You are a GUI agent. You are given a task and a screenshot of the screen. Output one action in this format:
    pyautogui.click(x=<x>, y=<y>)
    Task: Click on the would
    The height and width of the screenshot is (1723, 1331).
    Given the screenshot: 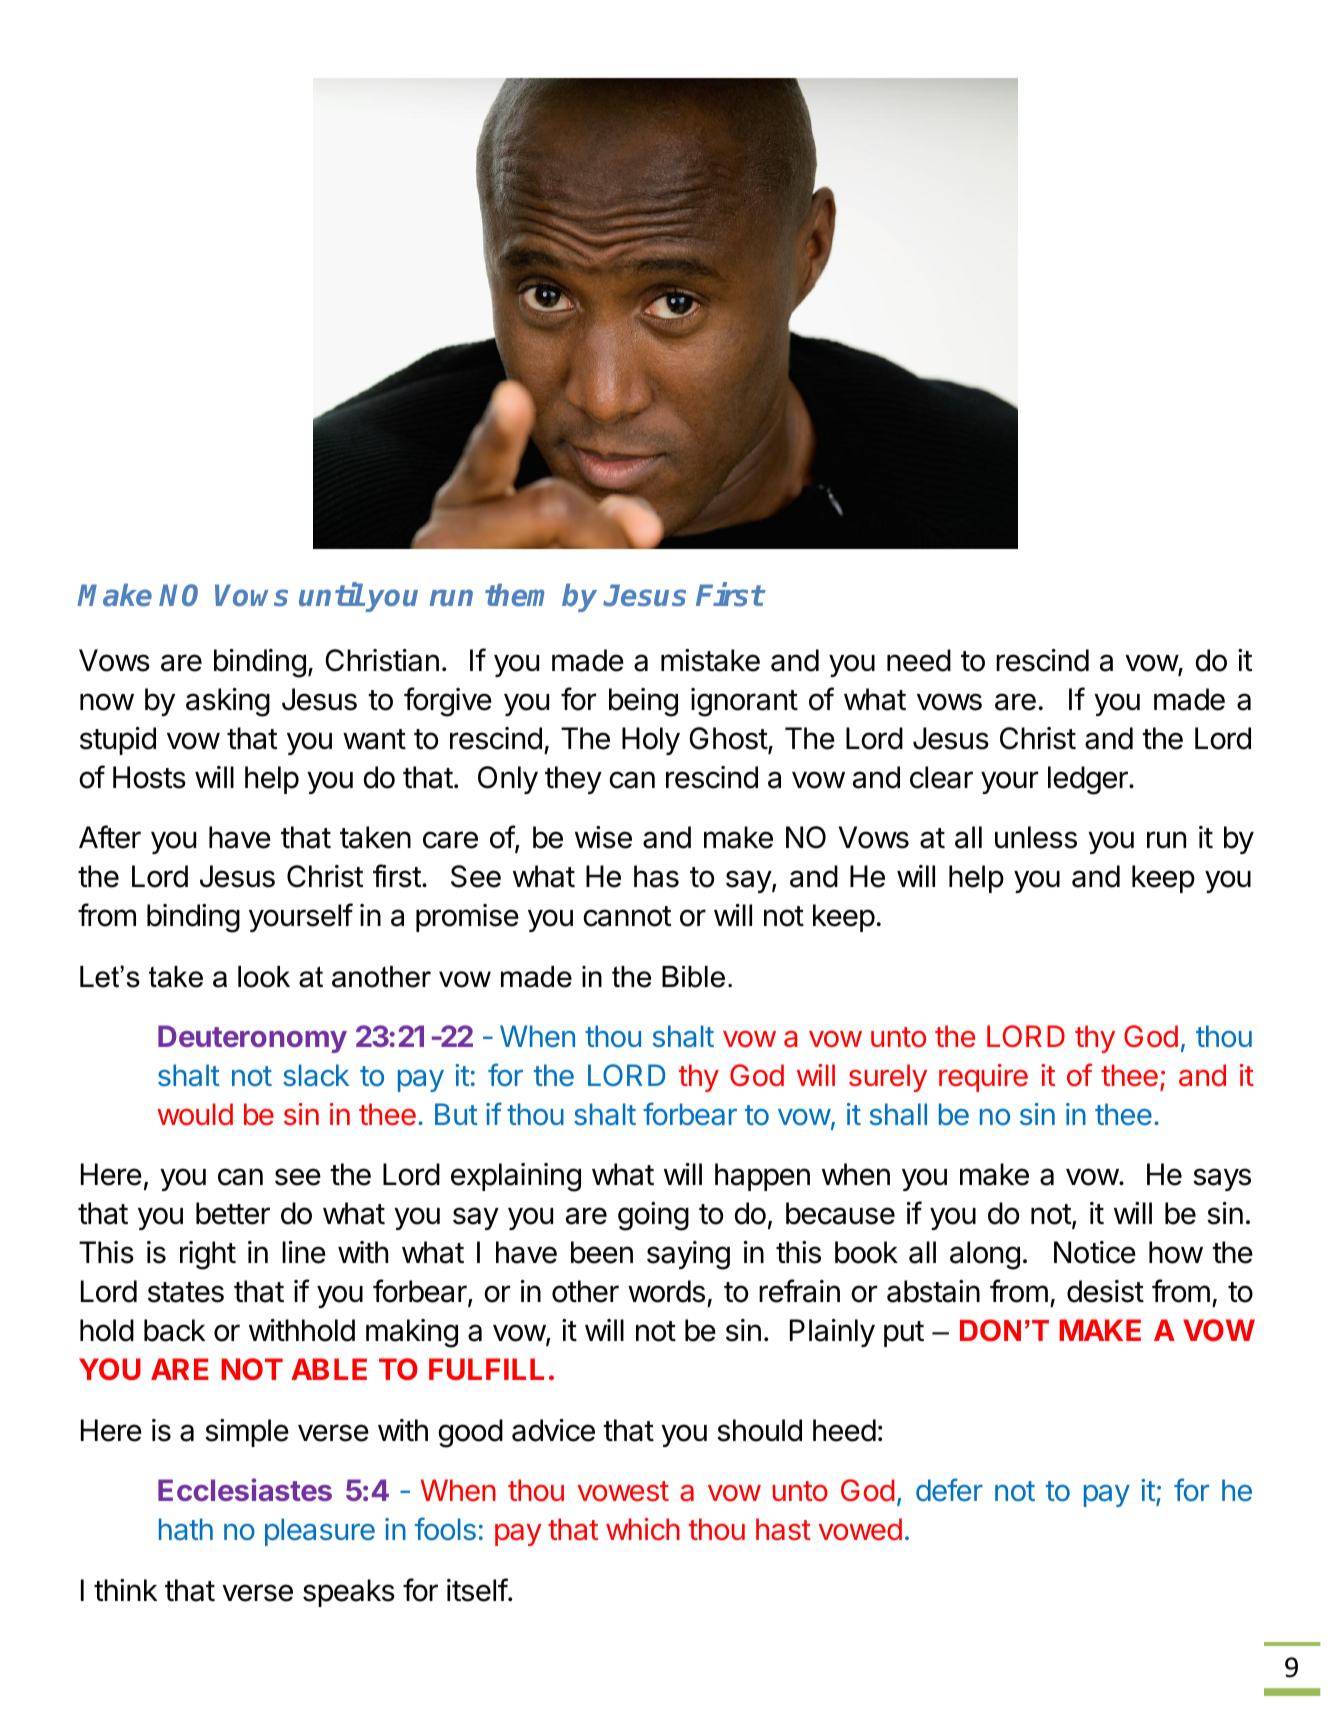 What is the action you would take?
    pyautogui.click(x=195, y=1114)
